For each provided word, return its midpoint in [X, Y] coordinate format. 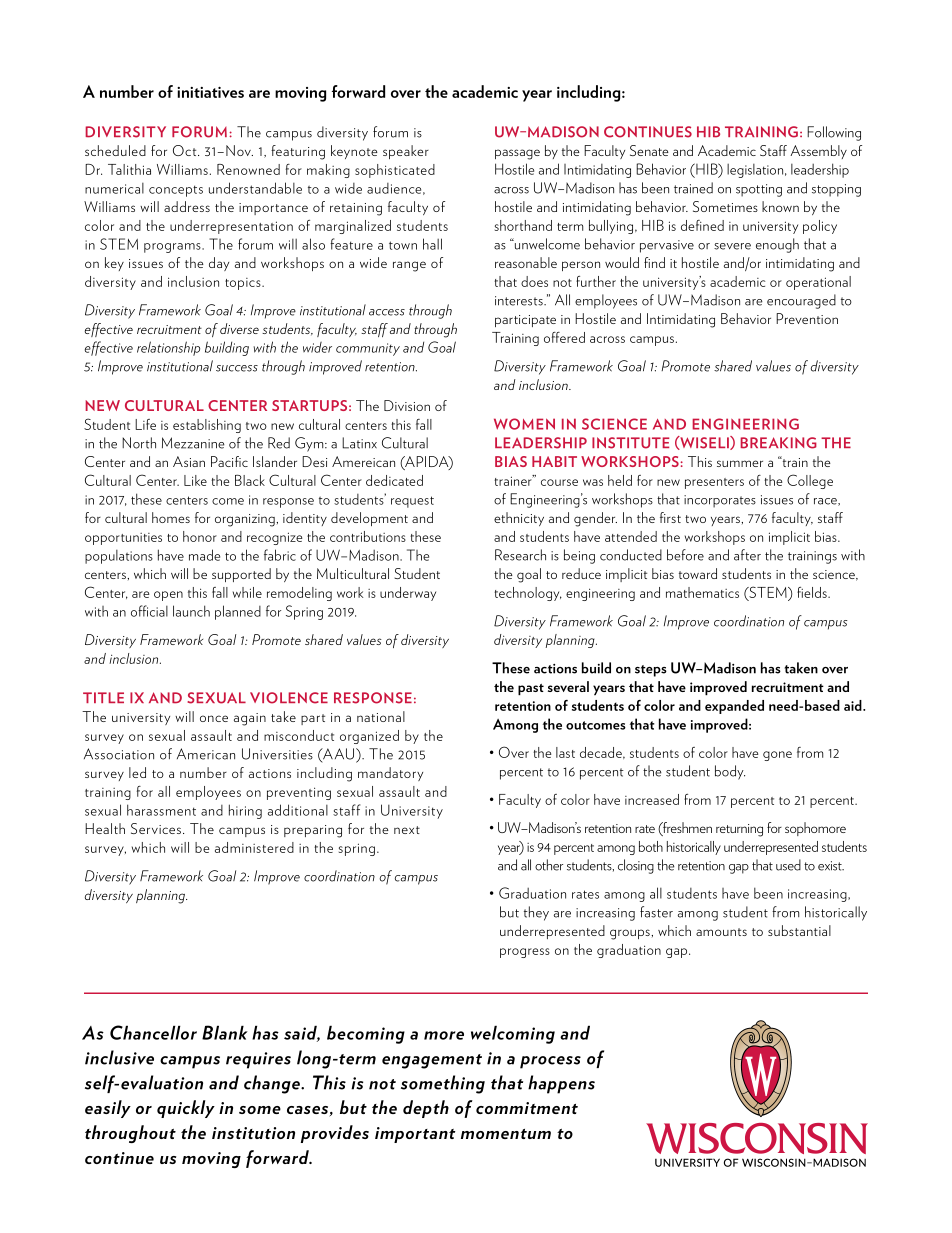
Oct [186, 150]
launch [191, 611]
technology [528, 594]
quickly [186, 1109]
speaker [406, 152]
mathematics [702, 592]
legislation [756, 171]
